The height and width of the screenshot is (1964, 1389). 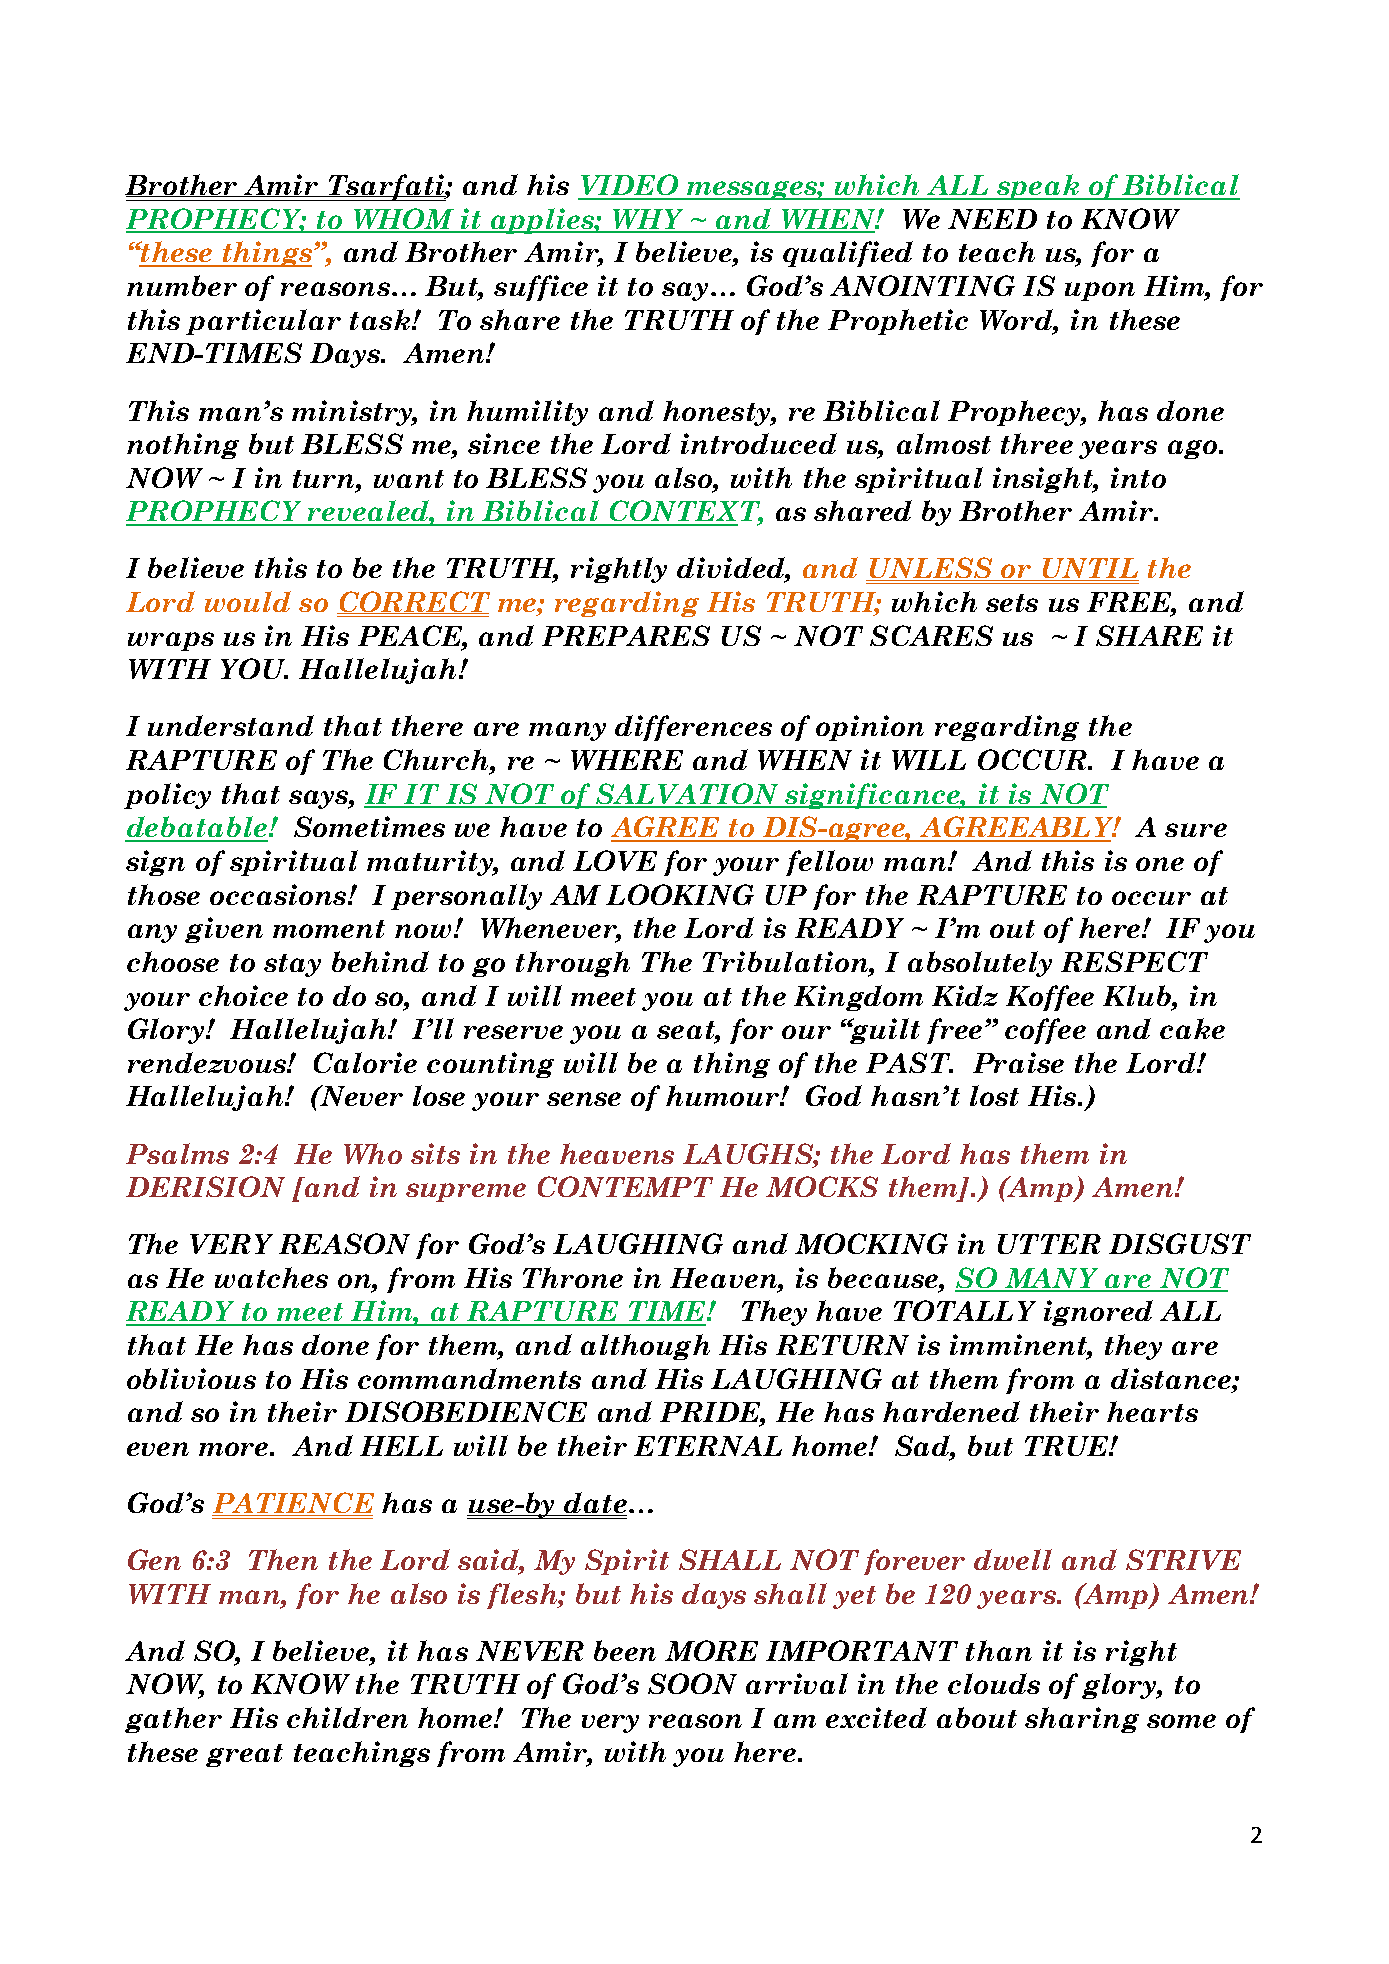 I want to click on UTTER, so click(x=1049, y=1244).
